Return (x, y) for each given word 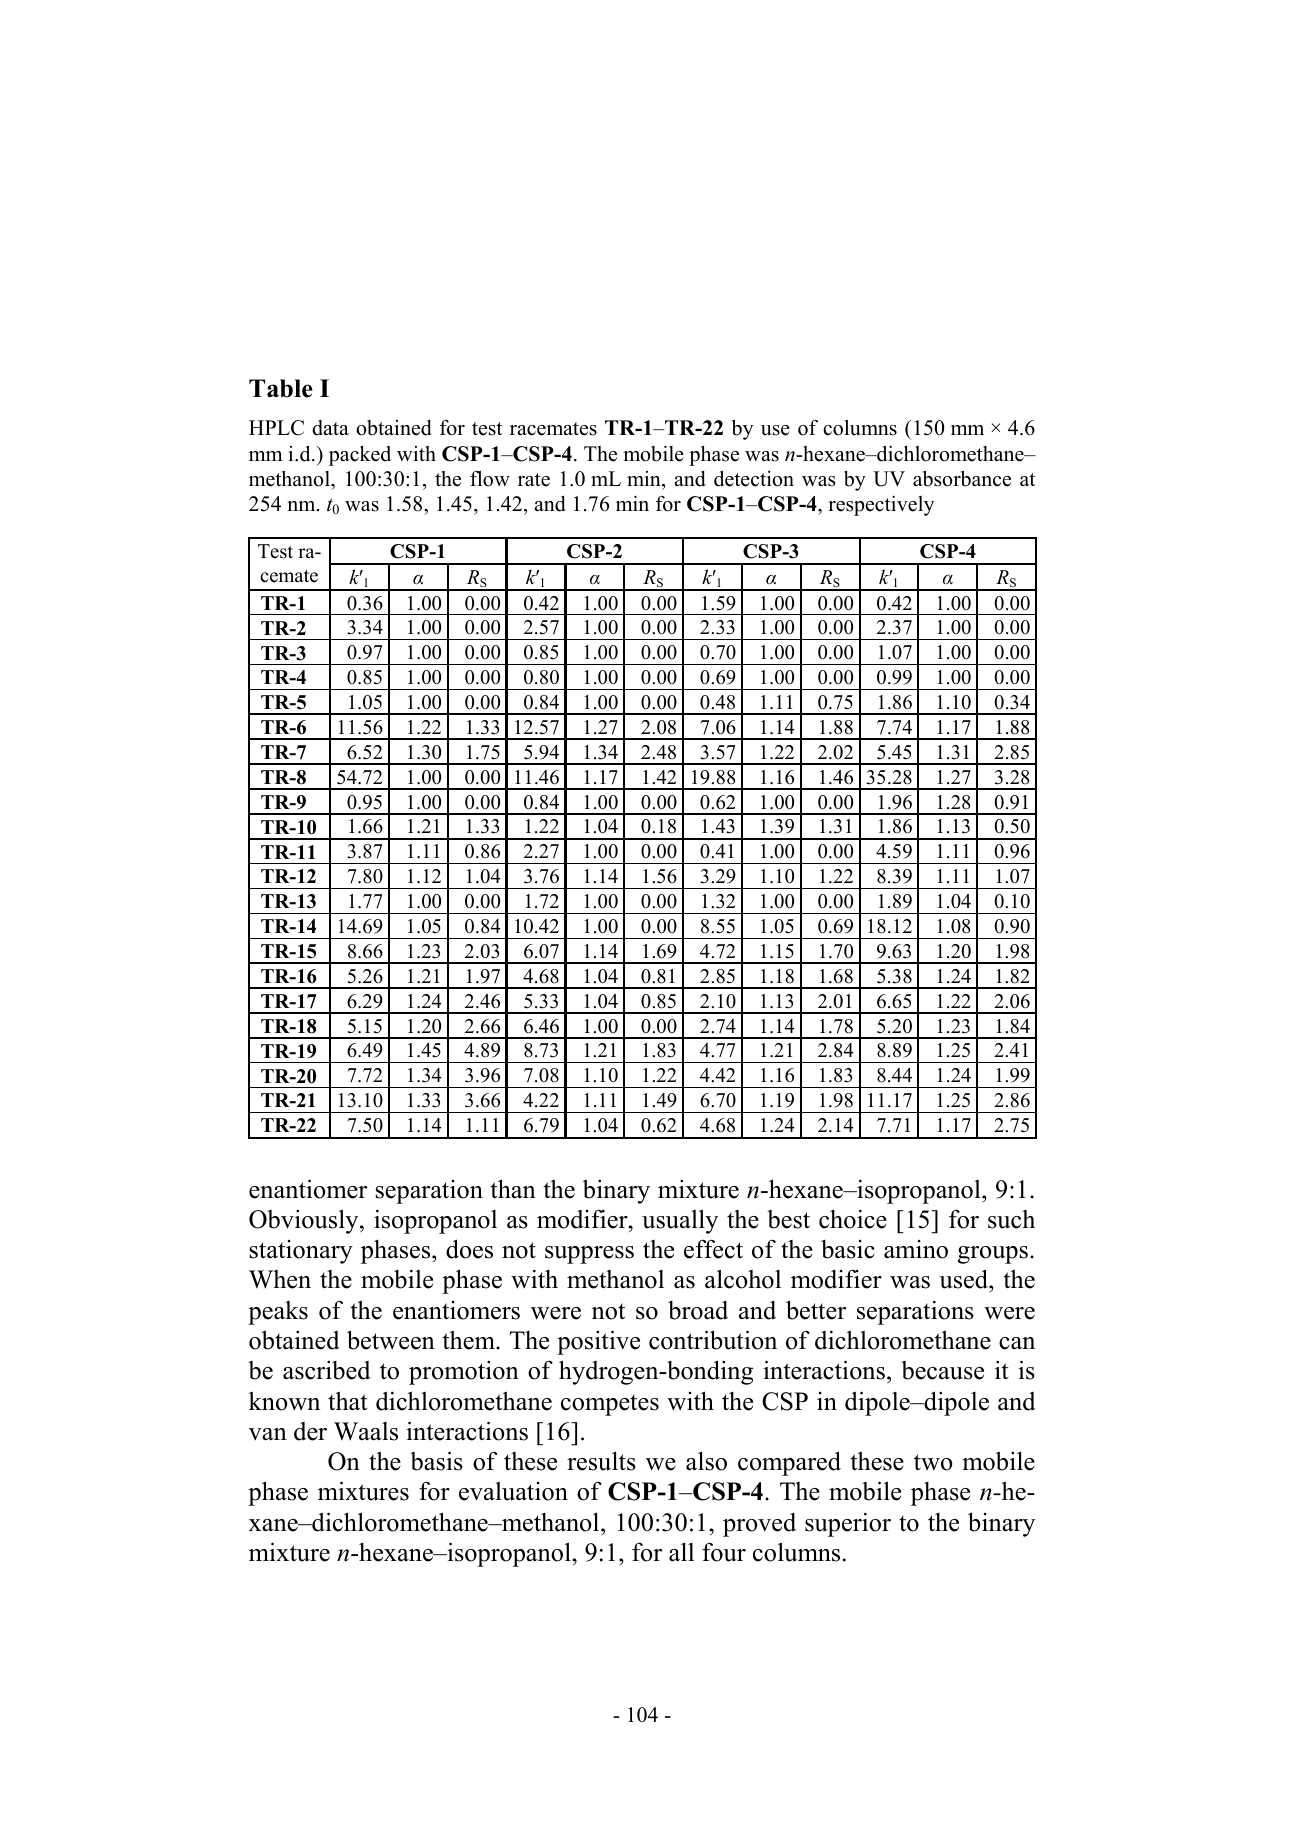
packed (360, 456)
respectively (881, 505)
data (330, 428)
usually (680, 1221)
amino (916, 1249)
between (391, 1340)
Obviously (305, 1221)
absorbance (962, 478)
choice (853, 1219)
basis (436, 1461)
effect (713, 1249)
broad (698, 1310)
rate (534, 480)
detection (754, 478)
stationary (301, 1252)
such (1011, 1219)
